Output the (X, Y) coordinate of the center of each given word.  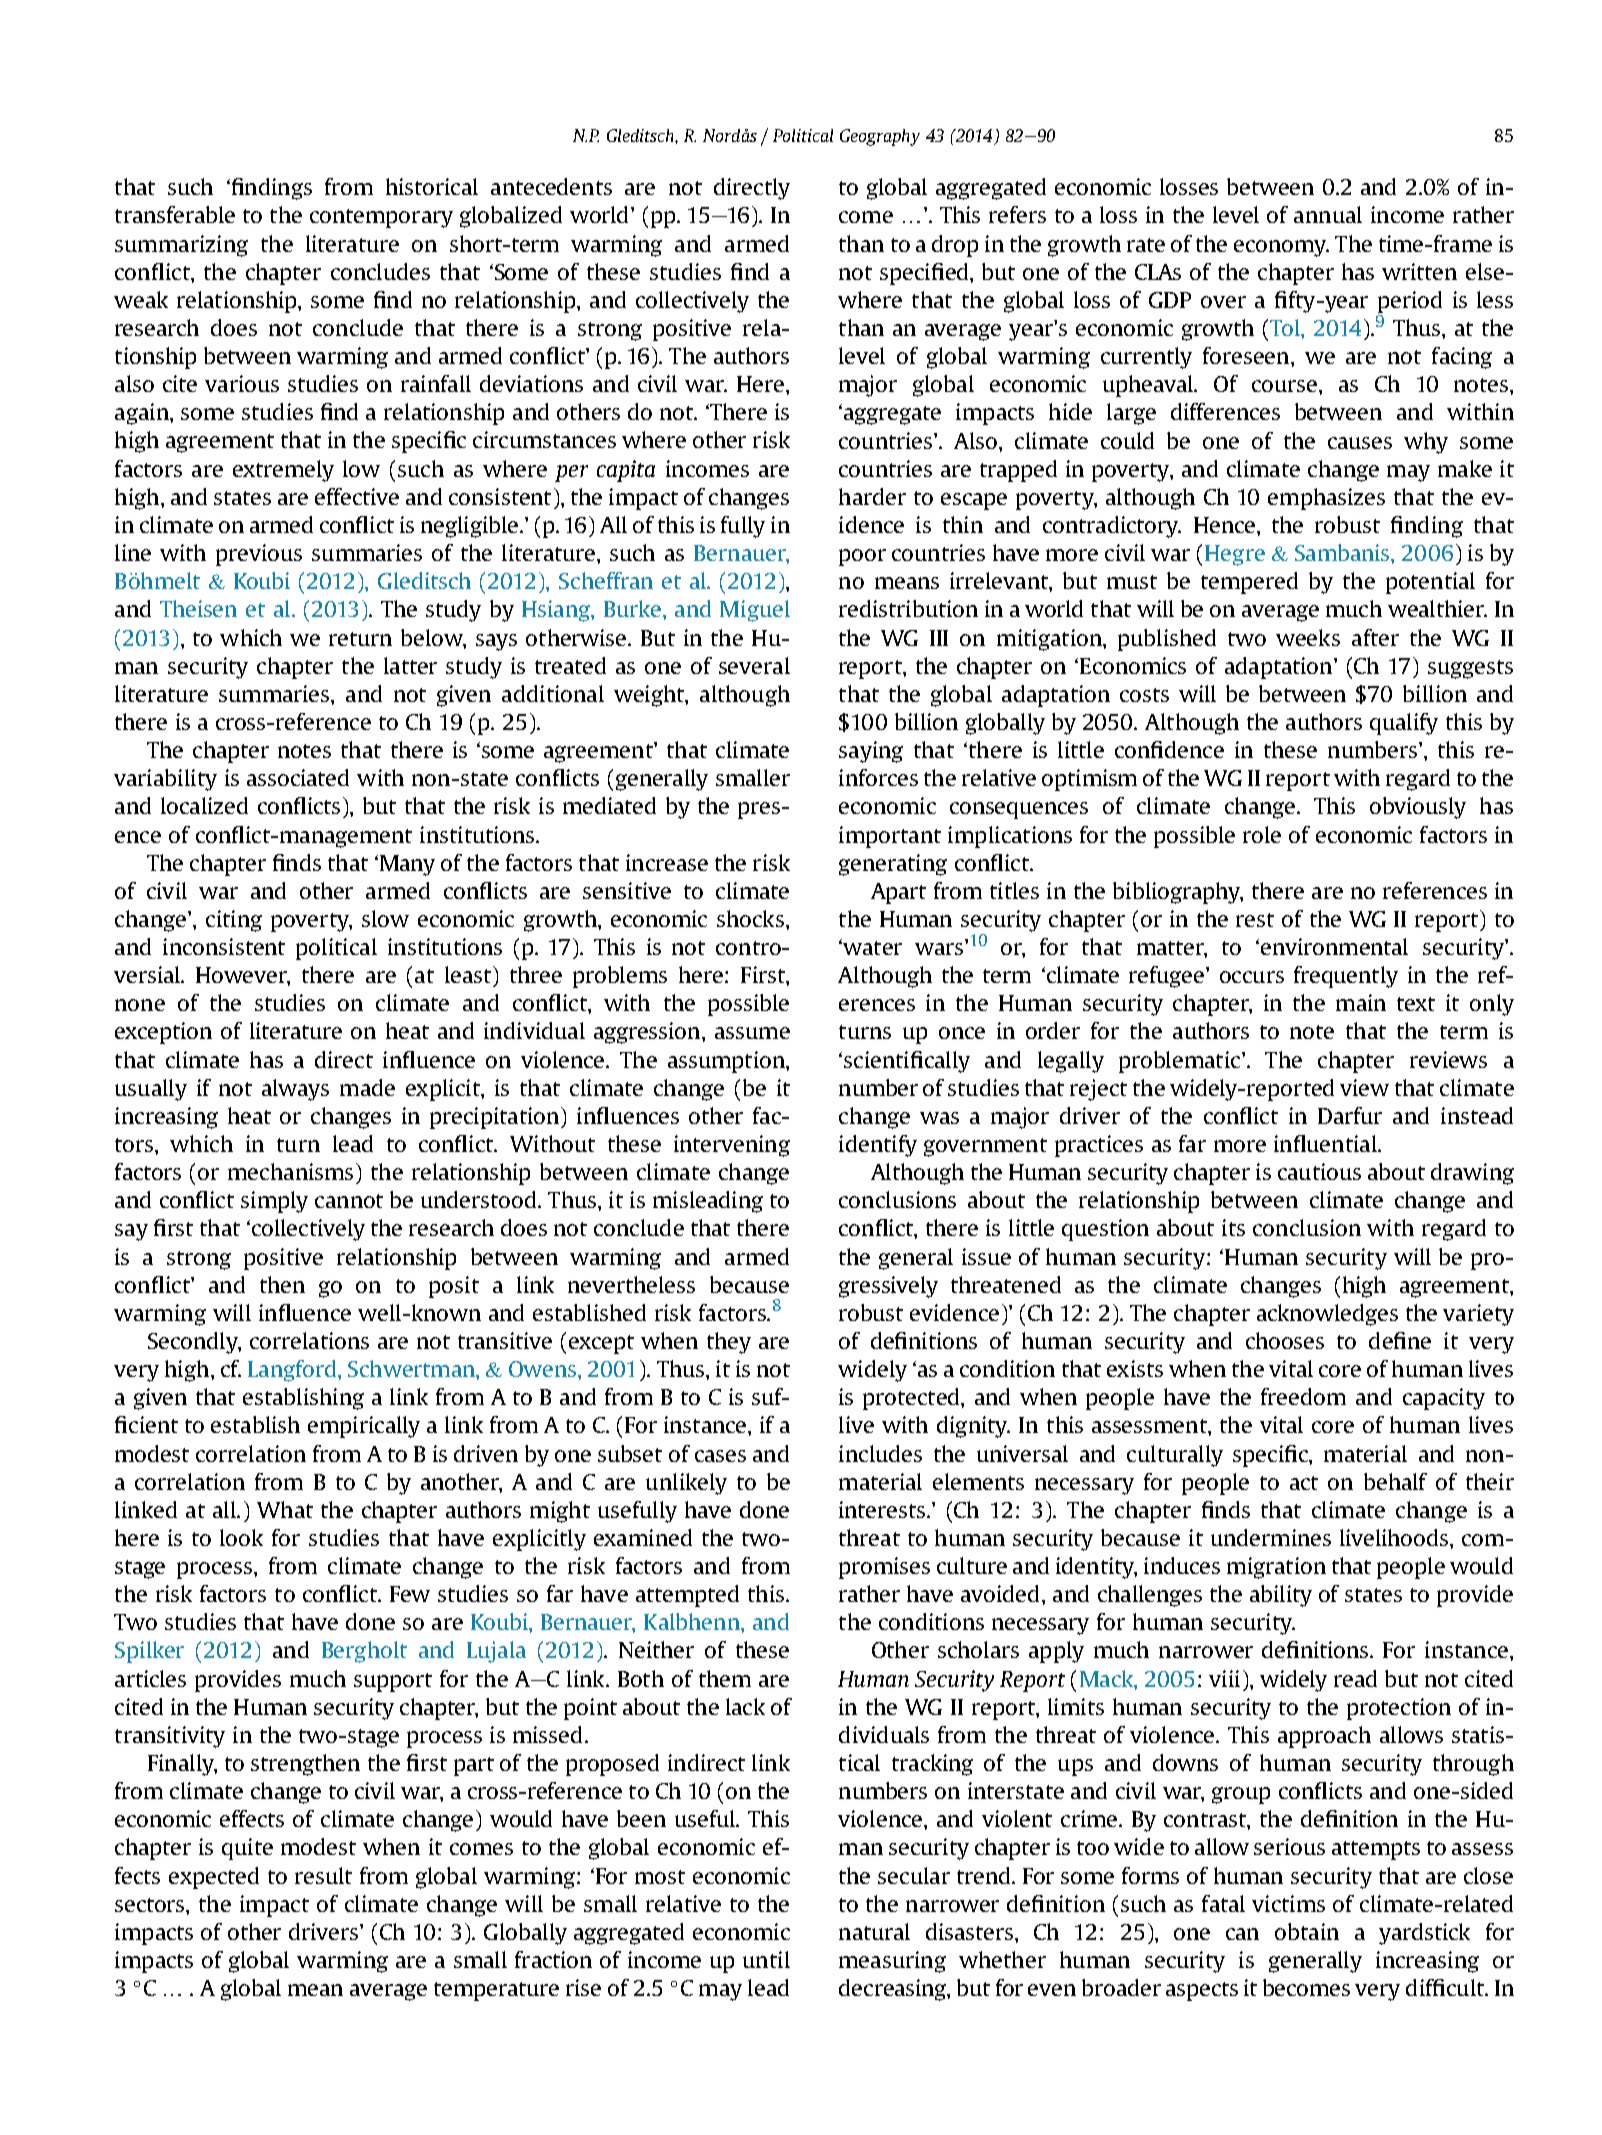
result (323, 1875)
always (295, 1090)
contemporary (381, 218)
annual (1328, 214)
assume (752, 1033)
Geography (880, 137)
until (766, 1959)
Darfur (1350, 1115)
